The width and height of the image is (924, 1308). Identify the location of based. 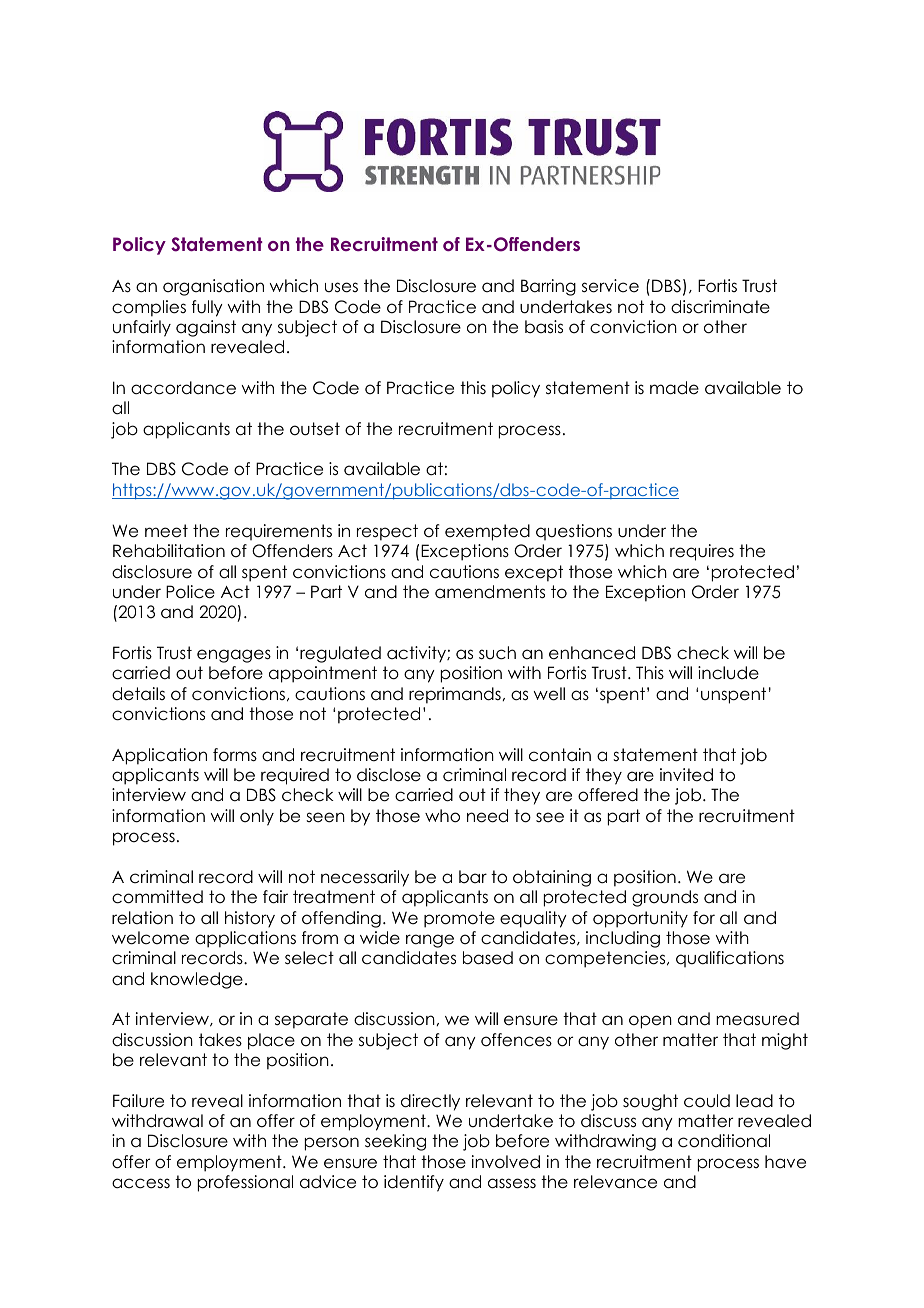
(488, 958).
